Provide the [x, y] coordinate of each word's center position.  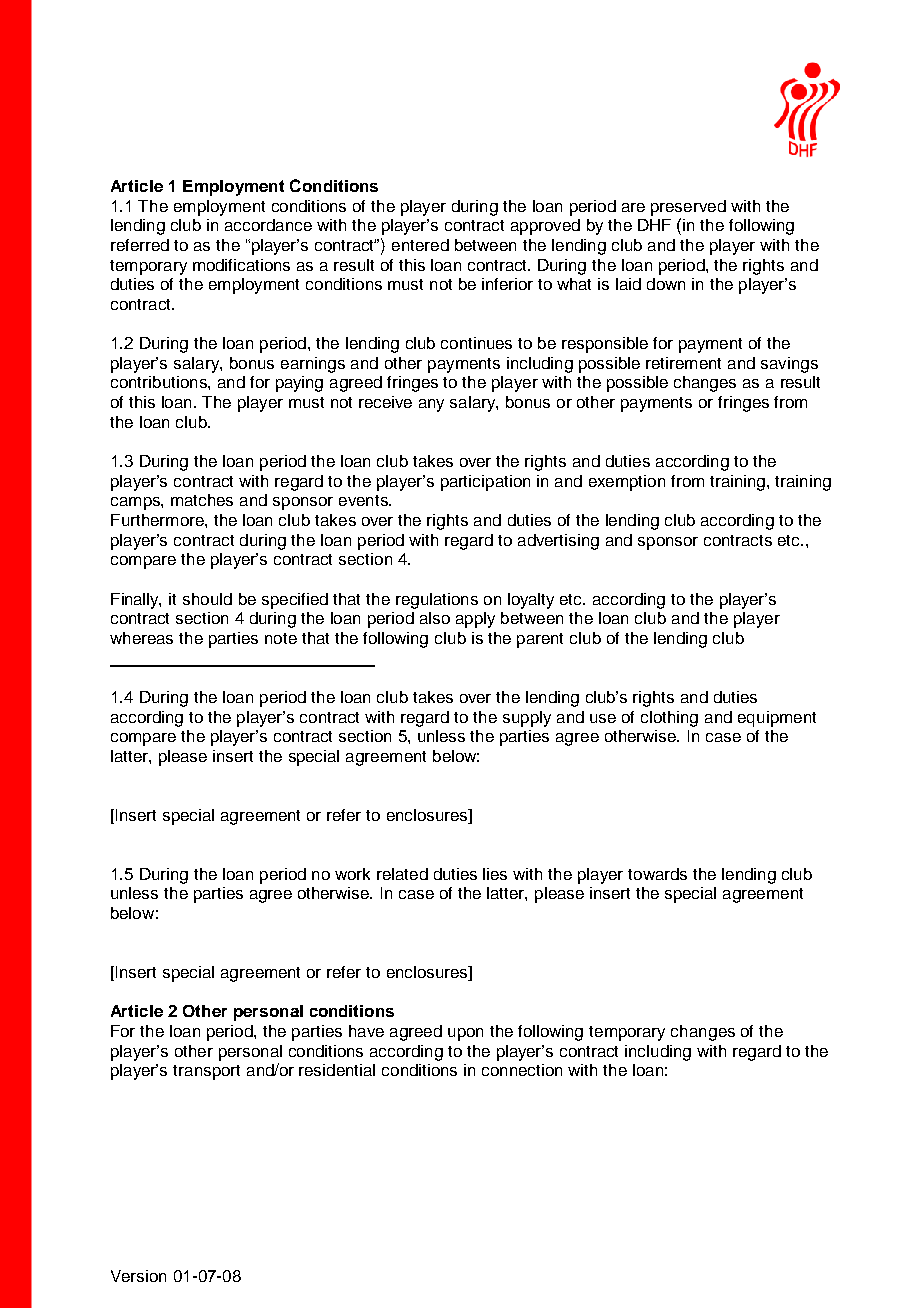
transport [206, 1072]
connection [522, 1070]
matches [202, 500]
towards [657, 874]
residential [337, 1070]
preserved [688, 208]
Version [138, 1276]
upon [465, 1034]
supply [527, 719]
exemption [627, 483]
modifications [241, 265]
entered [420, 245]
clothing [669, 719]
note [281, 638]
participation [485, 483]
